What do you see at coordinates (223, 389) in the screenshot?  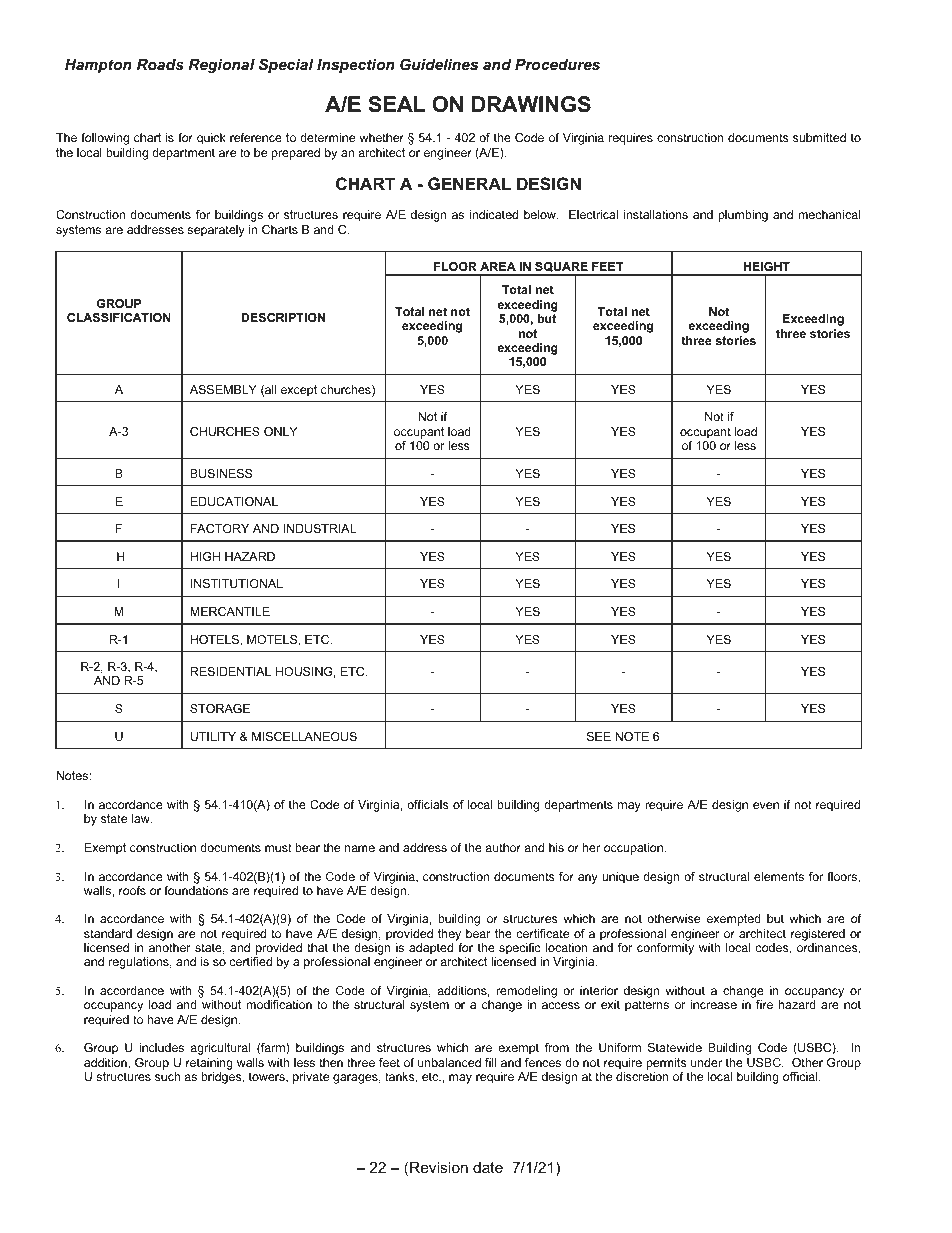 I see `ASSEMBLY` at bounding box center [223, 389].
